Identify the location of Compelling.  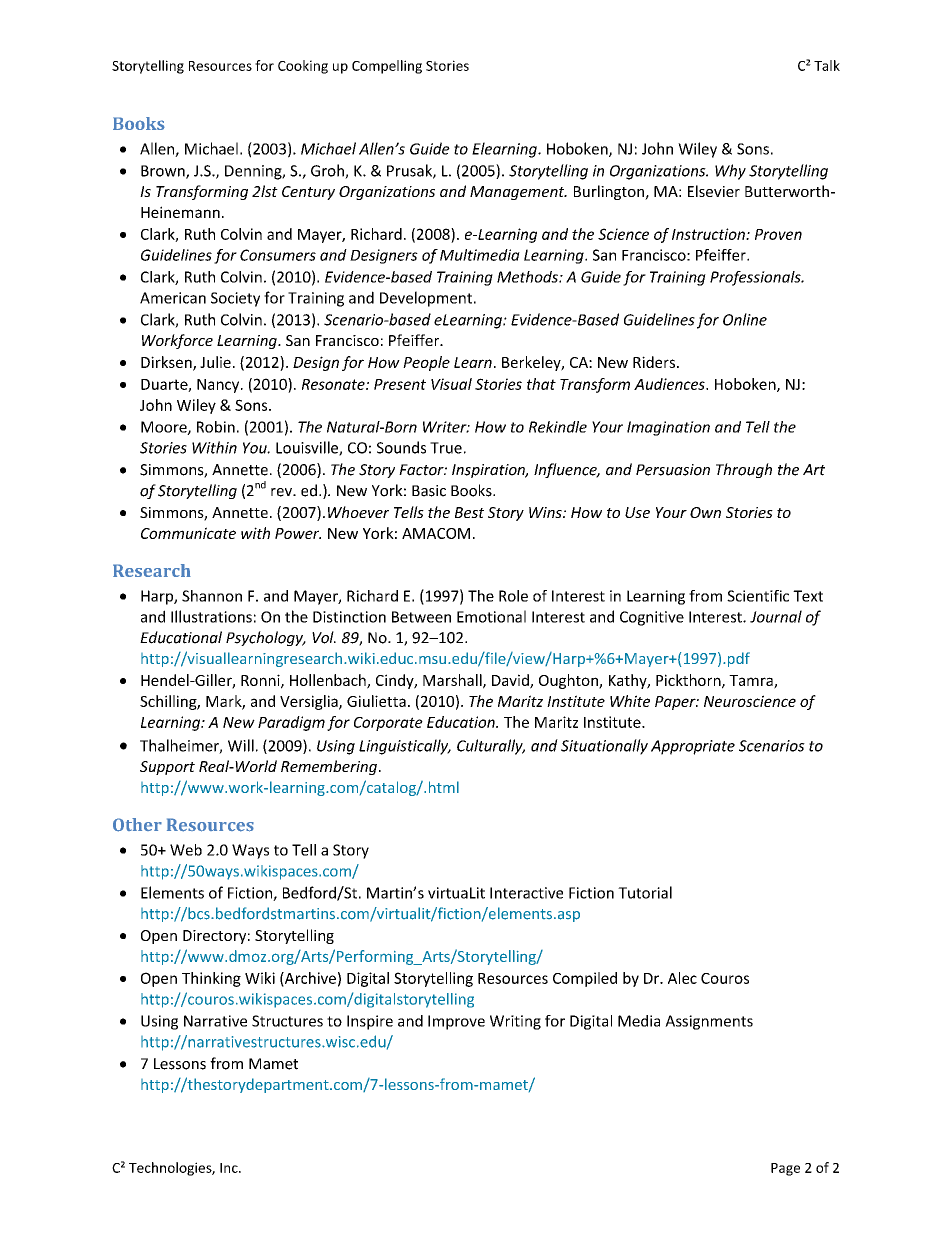
(387, 67).
